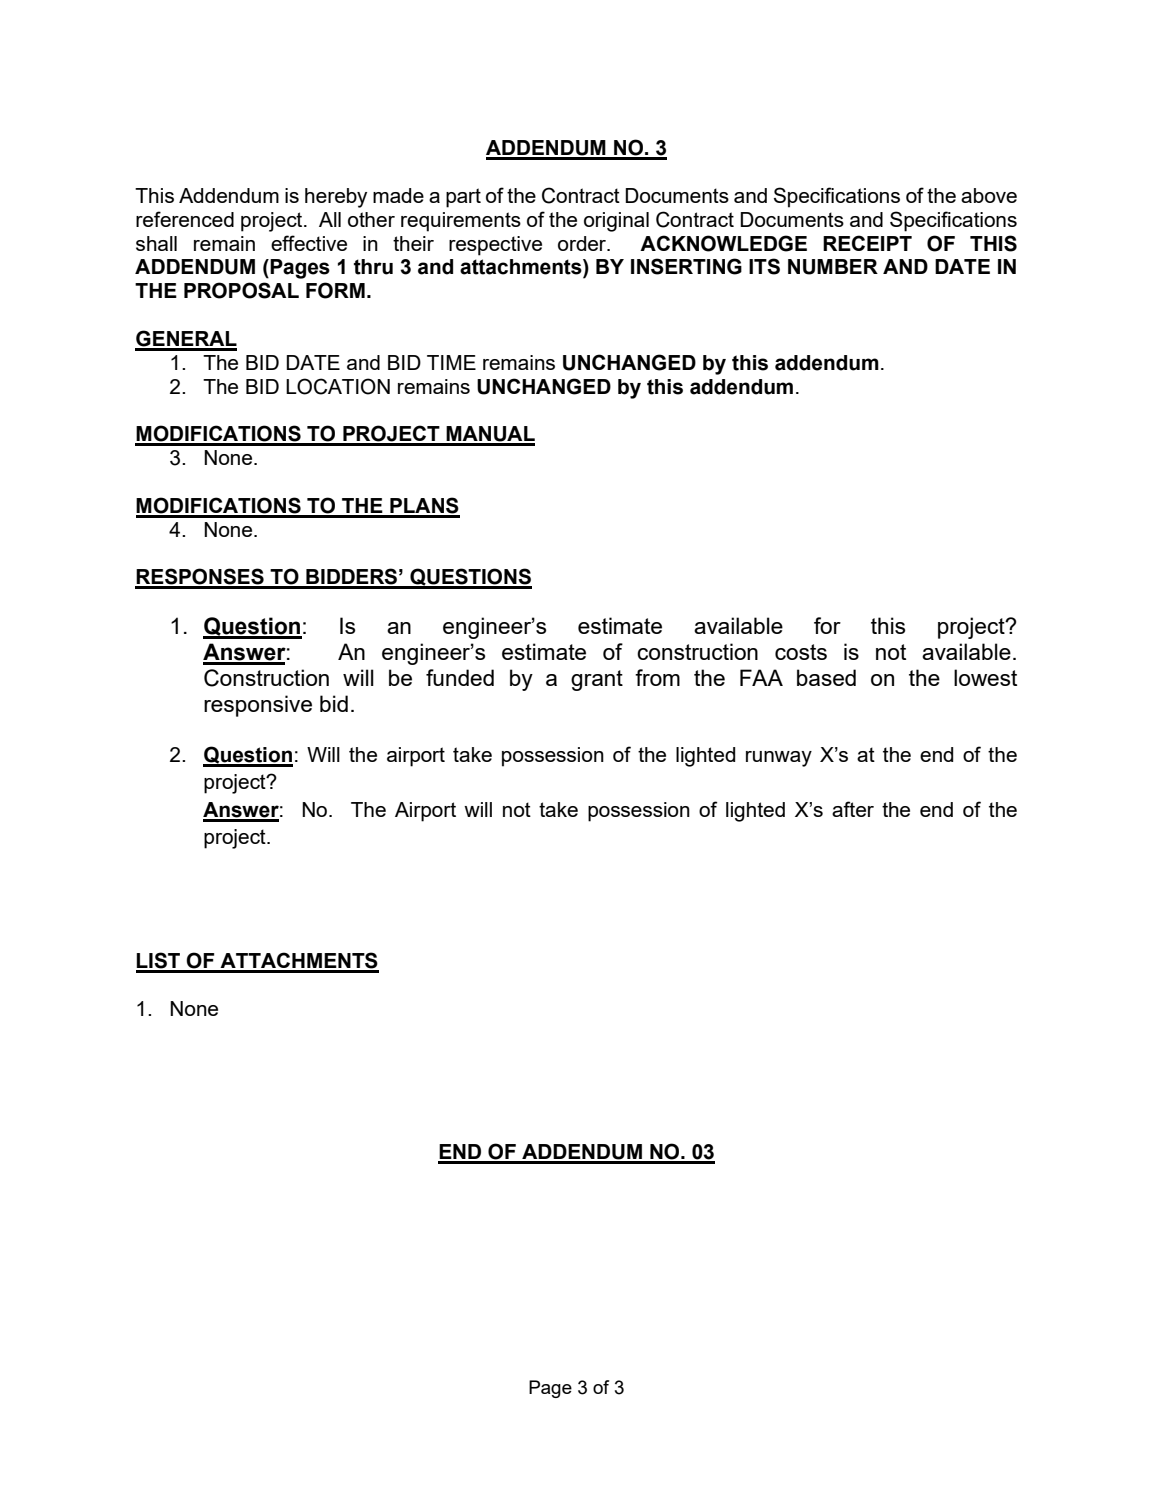 The height and width of the screenshot is (1493, 1153). What do you see at coordinates (853, 809) in the screenshot?
I see `after` at bounding box center [853, 809].
